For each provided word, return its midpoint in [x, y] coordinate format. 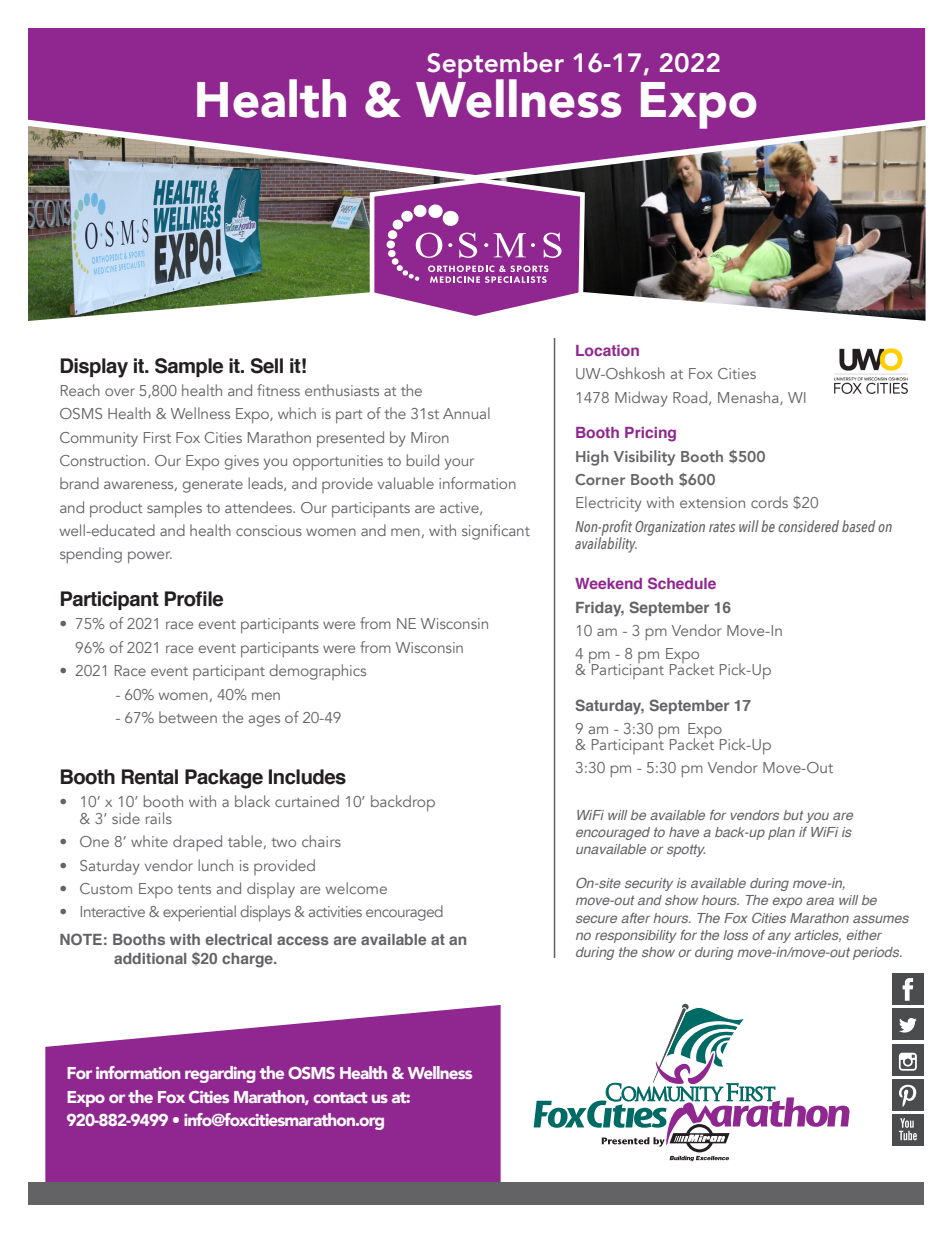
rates [722, 527]
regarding [220, 1074]
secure [596, 919]
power [150, 557]
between [188, 717]
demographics [317, 672]
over [120, 392]
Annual [466, 413]
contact [340, 1097]
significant [496, 532]
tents [194, 889]
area [820, 901]
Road [691, 398]
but [793, 815]
